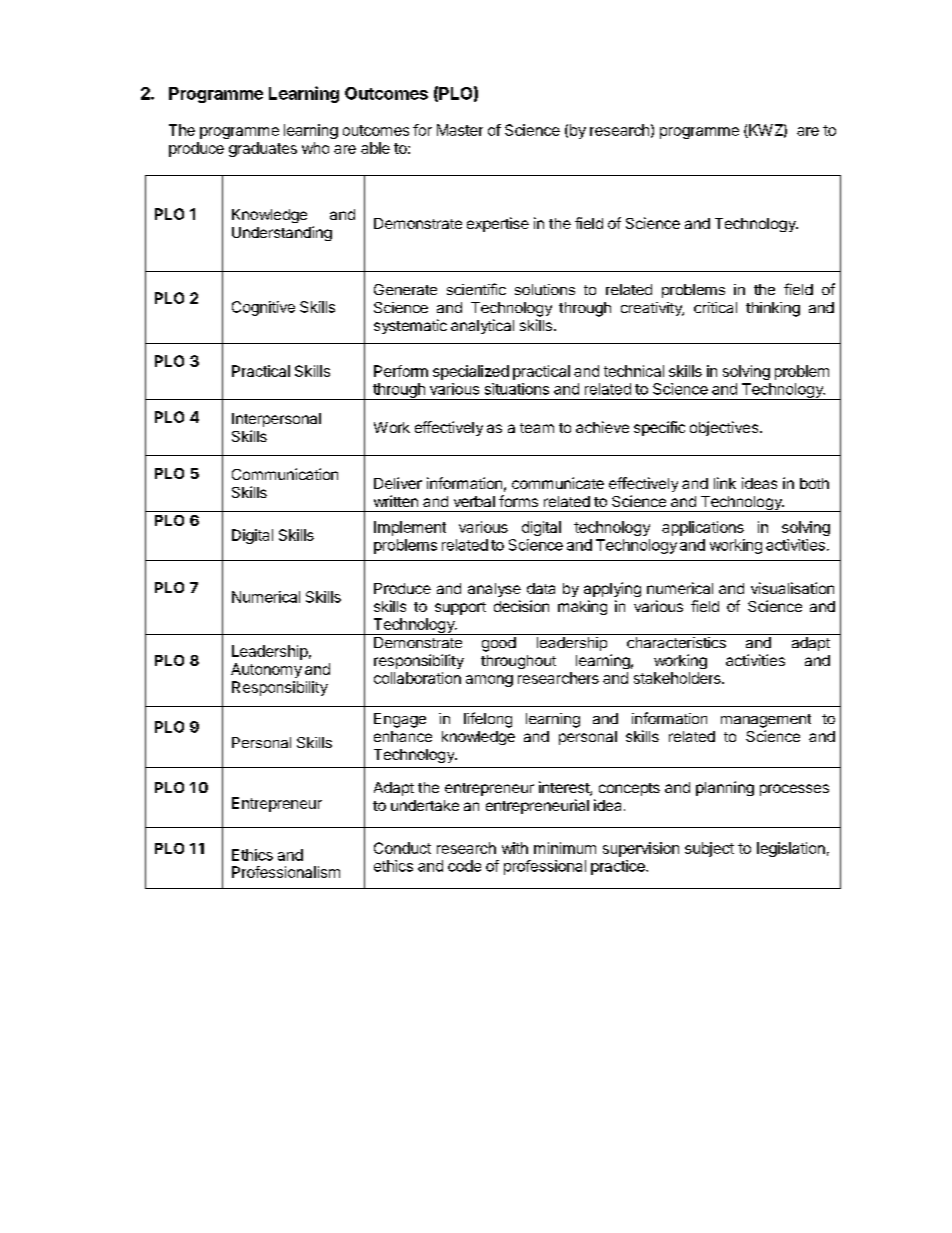 Image resolution: width=952 pixels, height=1233 pixels. I want to click on decision, so click(521, 606).
